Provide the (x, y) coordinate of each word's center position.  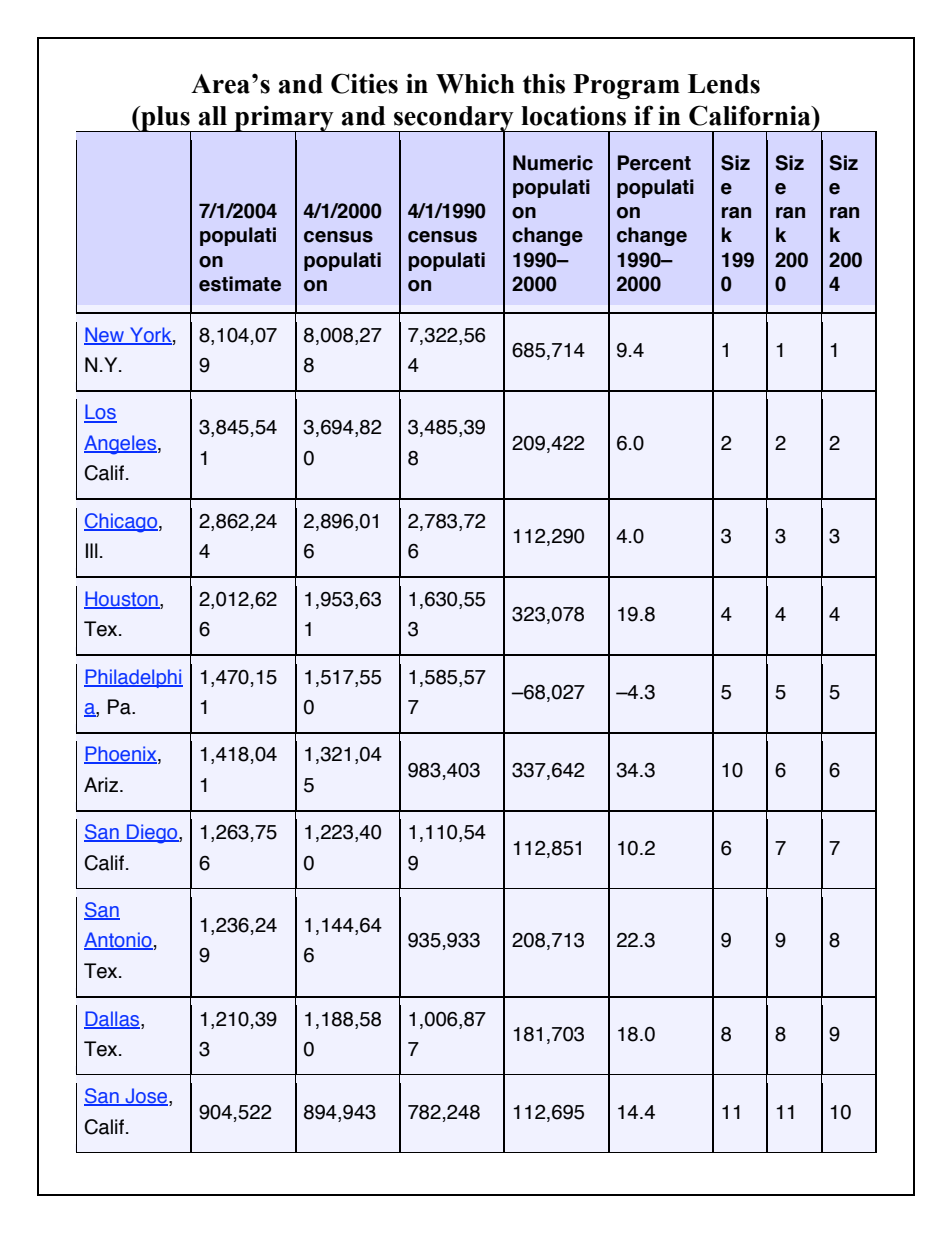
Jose (146, 1097)
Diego (152, 834)
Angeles (121, 445)
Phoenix (121, 755)
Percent (654, 163)
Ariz (101, 784)
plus (165, 119)
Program (626, 86)
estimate (240, 284)
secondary (454, 120)
